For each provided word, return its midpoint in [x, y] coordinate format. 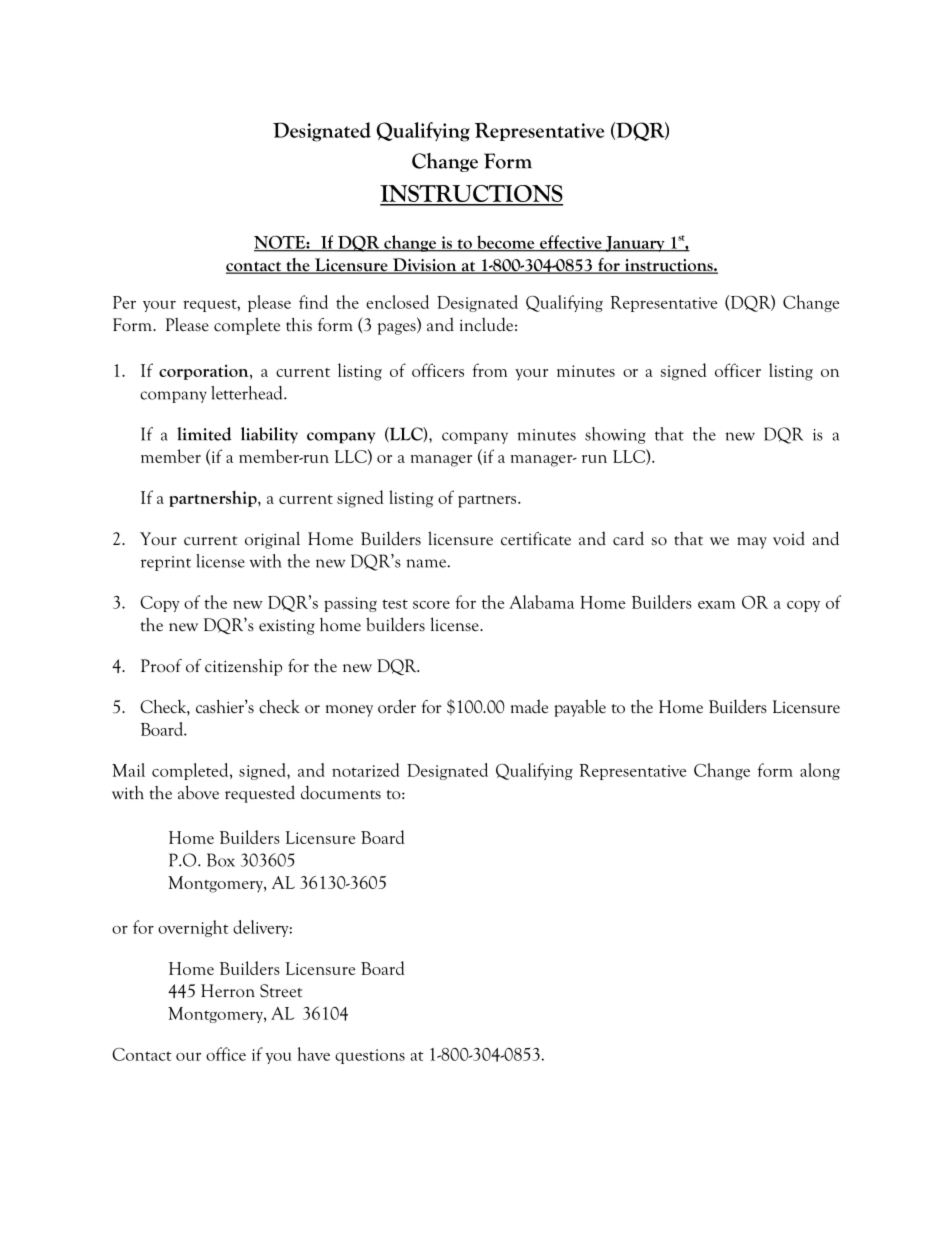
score [431, 605]
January [635, 244]
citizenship [243, 667]
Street [281, 991]
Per [124, 302]
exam [716, 605]
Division [424, 266]
